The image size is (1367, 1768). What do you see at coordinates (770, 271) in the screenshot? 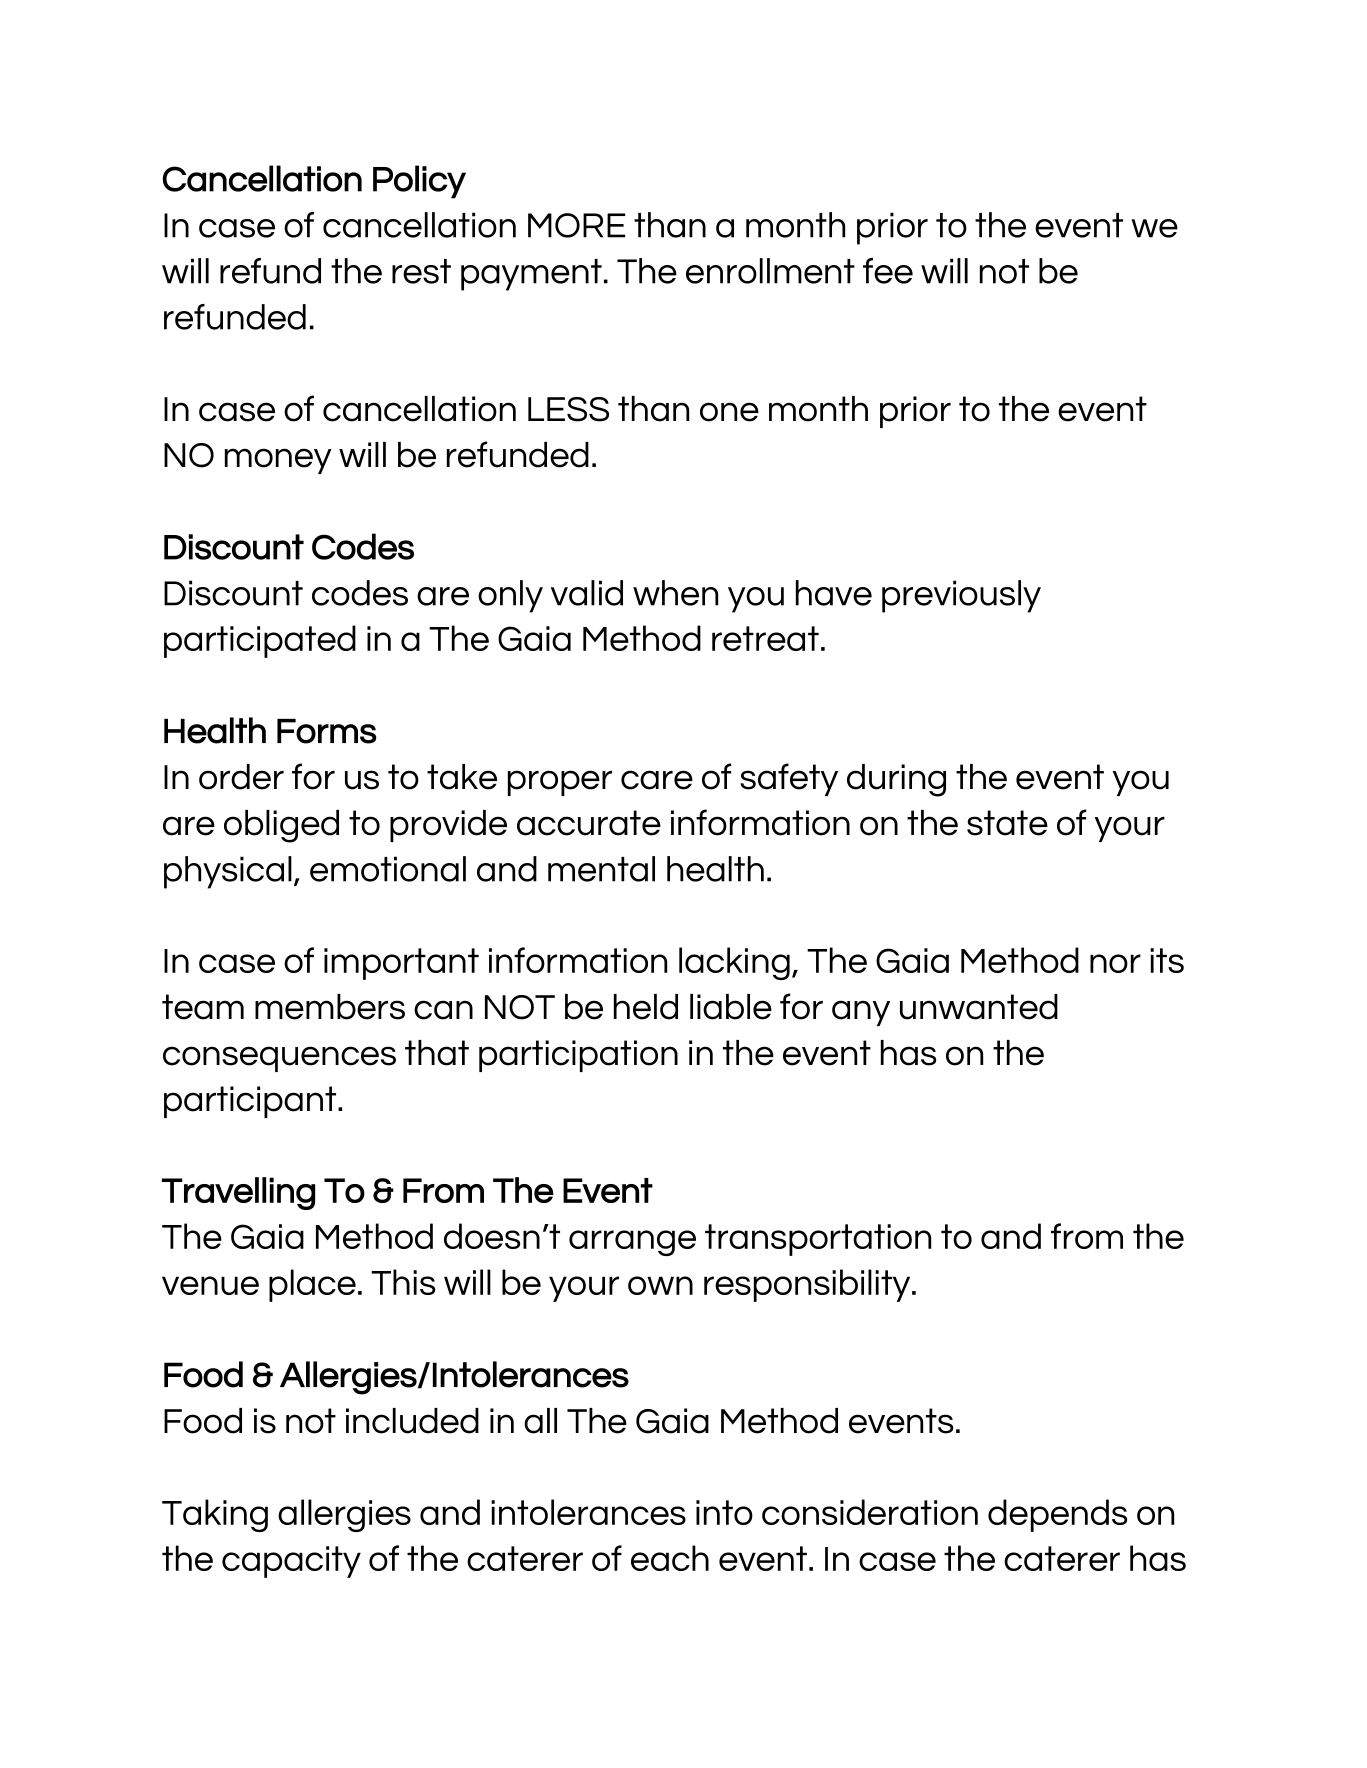
I see `enrollment` at bounding box center [770, 271].
